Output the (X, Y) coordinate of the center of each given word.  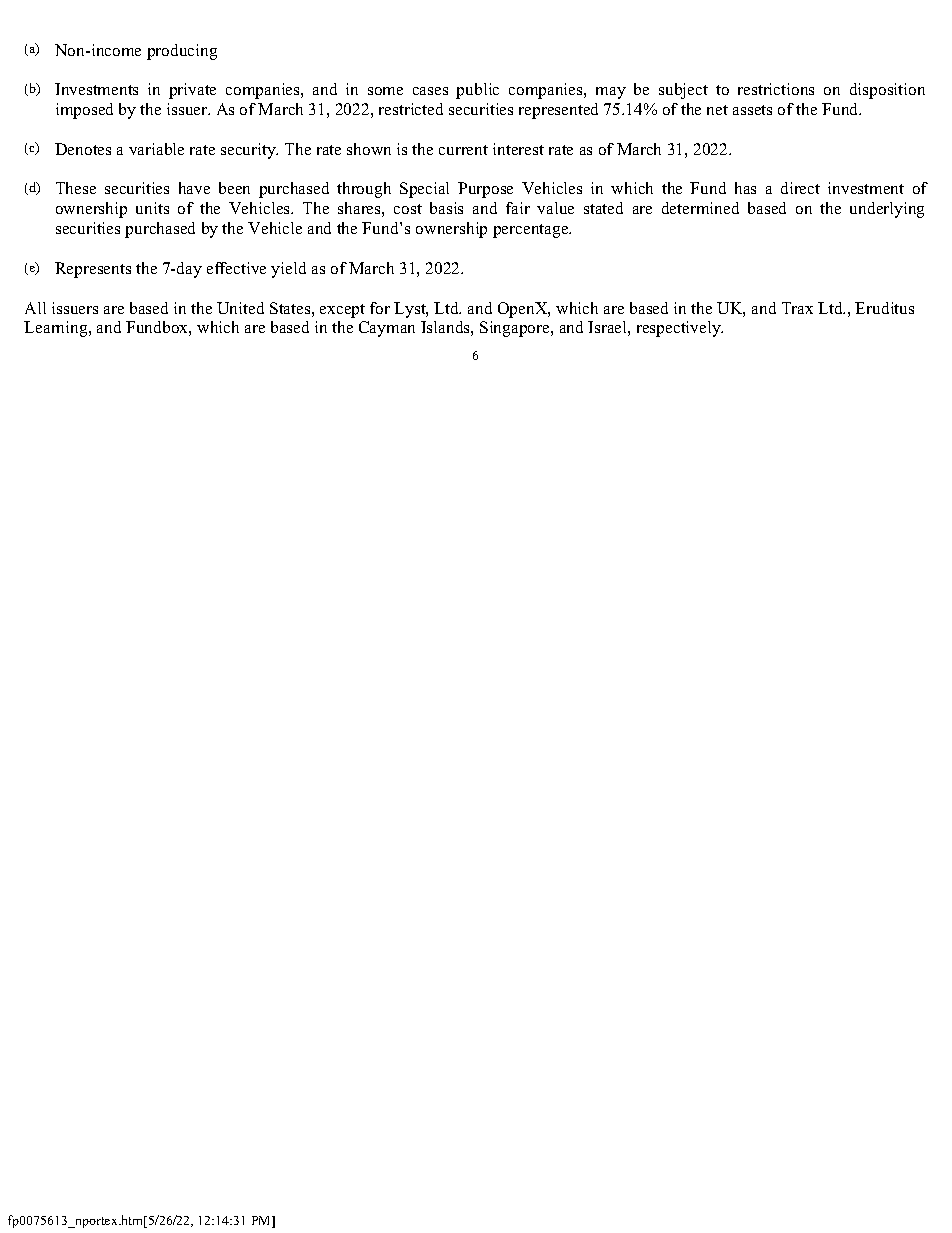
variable (156, 149)
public (477, 91)
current (463, 150)
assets (752, 110)
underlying (887, 210)
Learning (57, 329)
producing (182, 52)
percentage (532, 231)
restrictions (776, 89)
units (152, 208)
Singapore (516, 329)
